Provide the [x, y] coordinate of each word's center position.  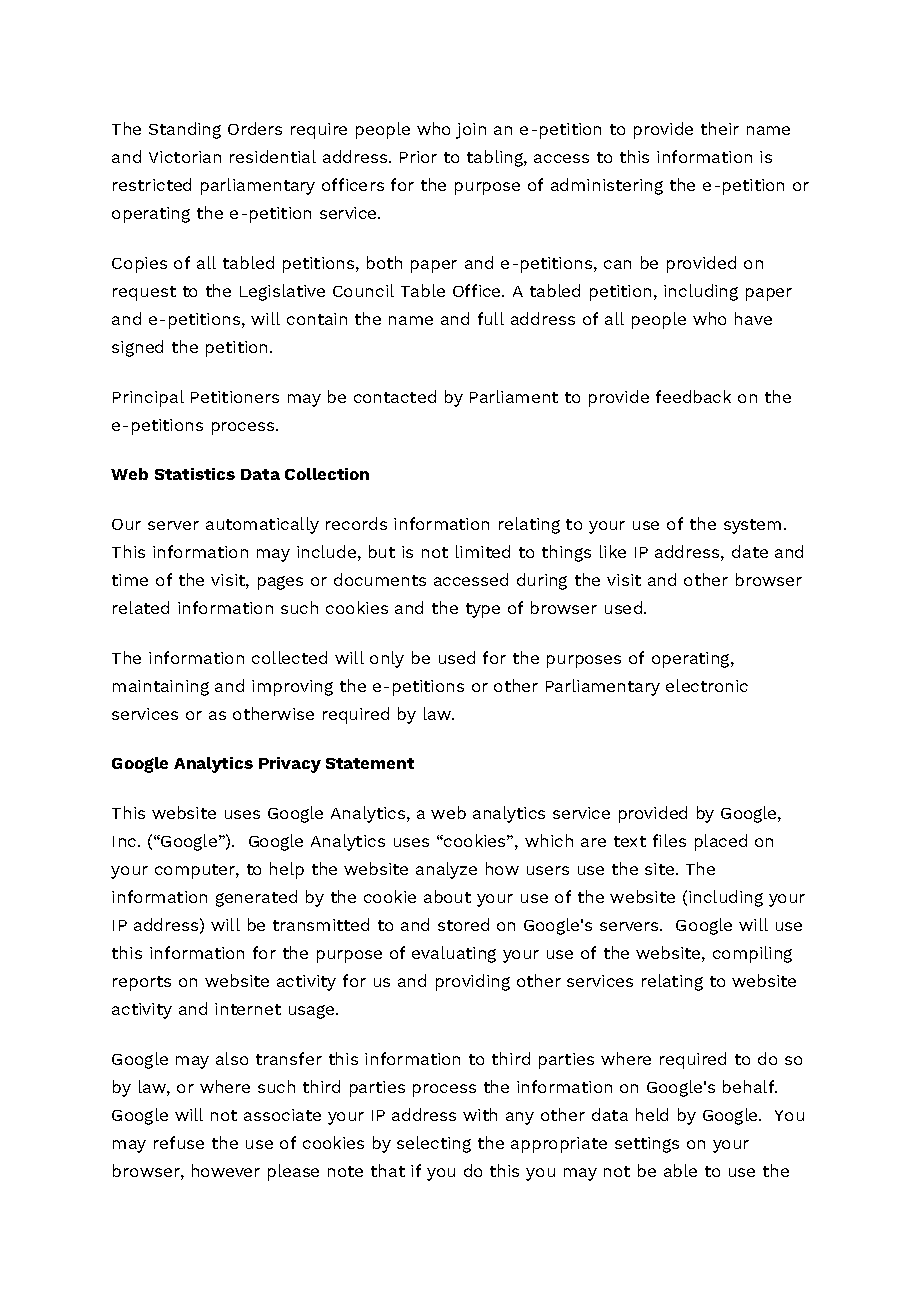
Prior [418, 157]
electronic [707, 685]
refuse [179, 1142]
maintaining [161, 688]
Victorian [185, 157]
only [387, 659]
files [669, 840]
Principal [148, 398]
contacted [395, 396]
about [447, 896]
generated [256, 898]
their [720, 128]
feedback [693, 396]
